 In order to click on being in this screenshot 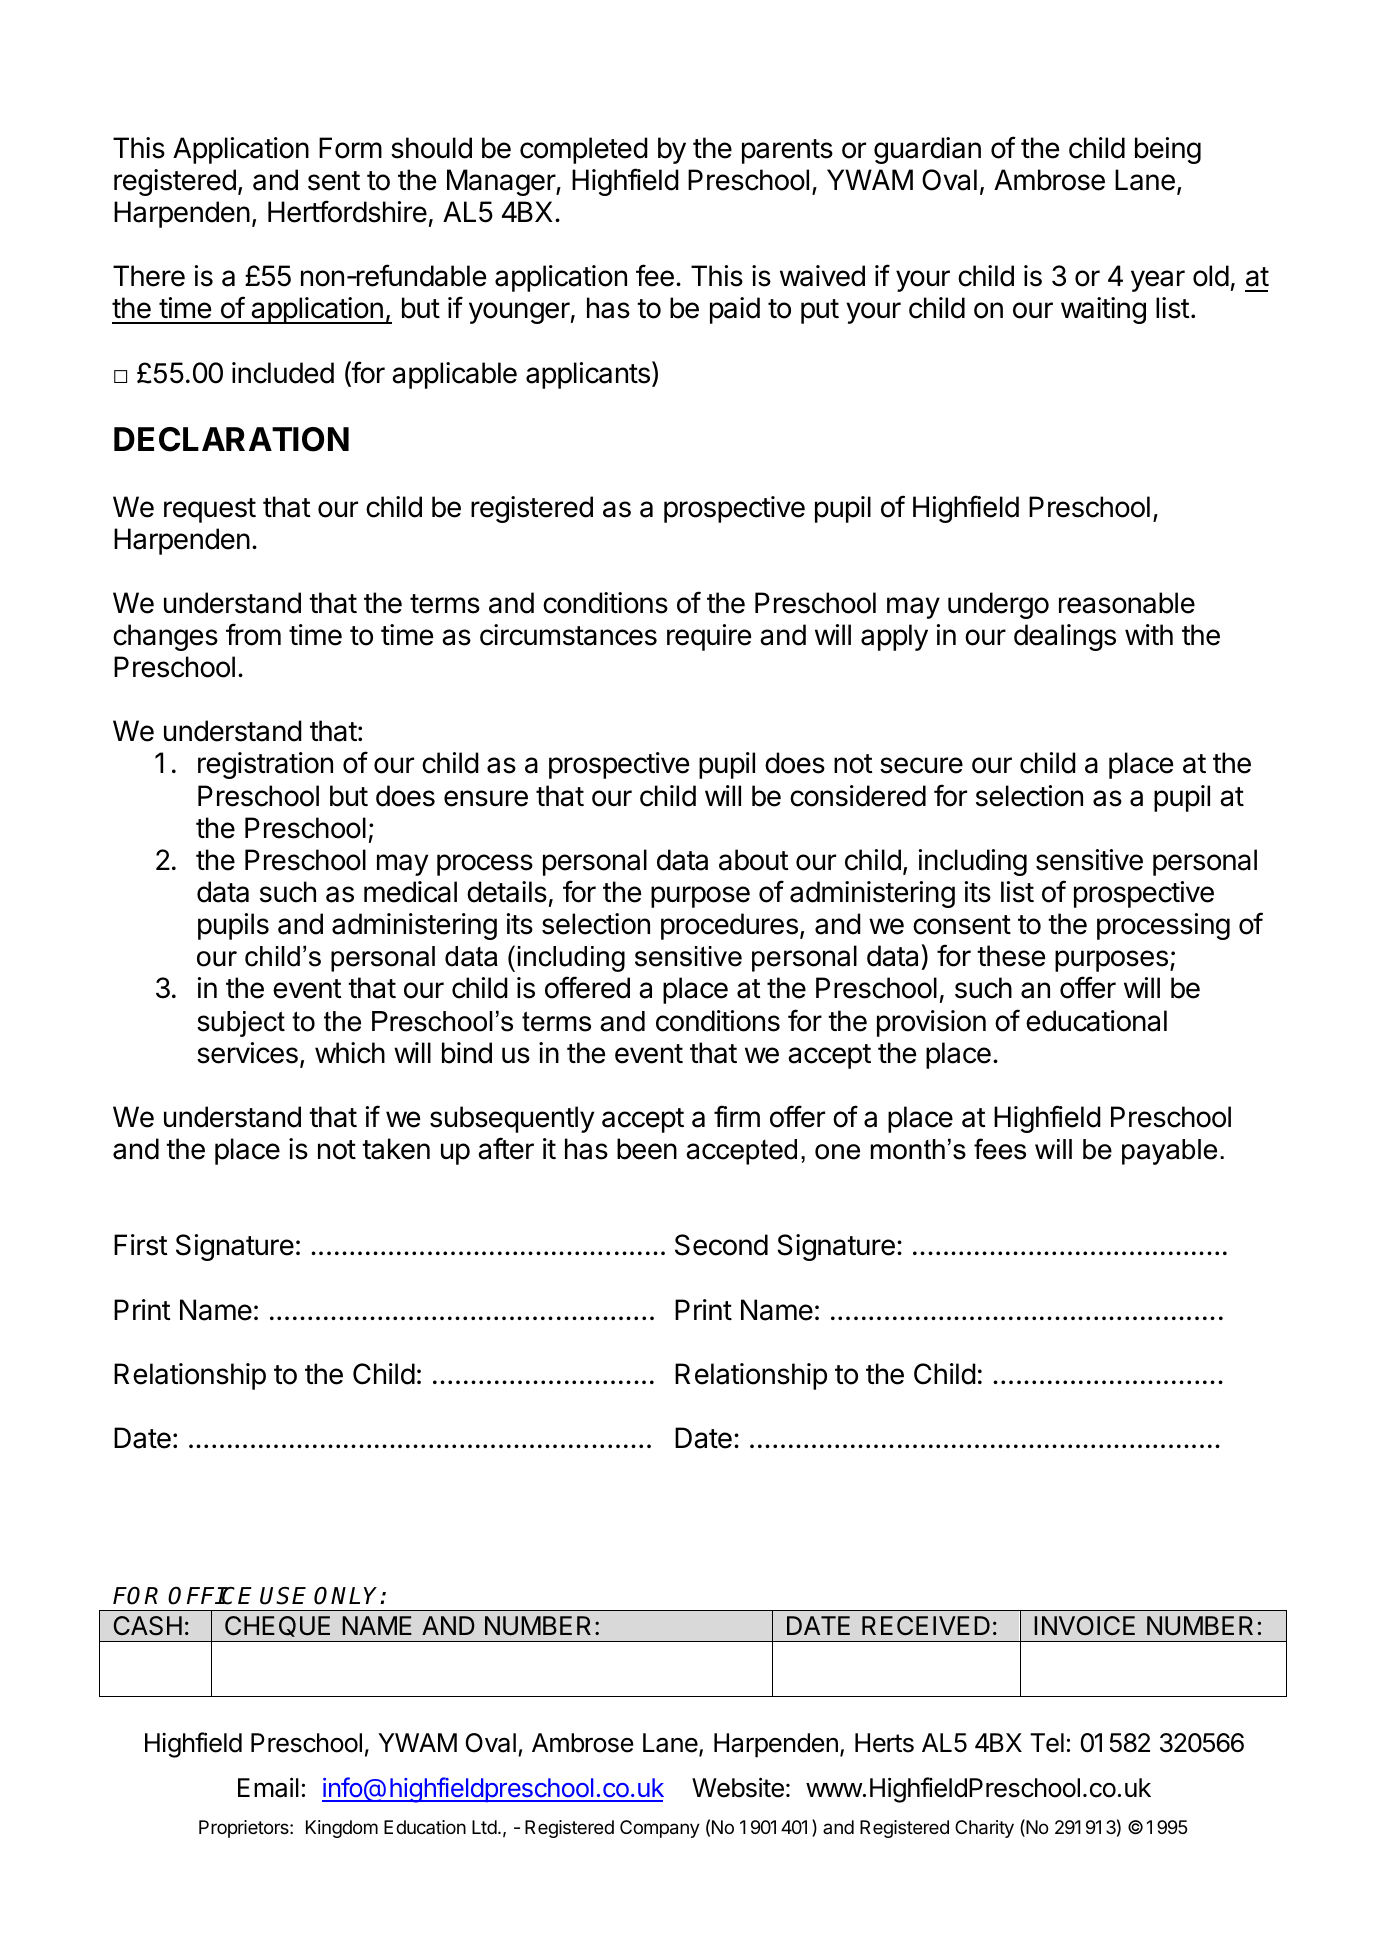, I will do `click(1168, 150)`.
